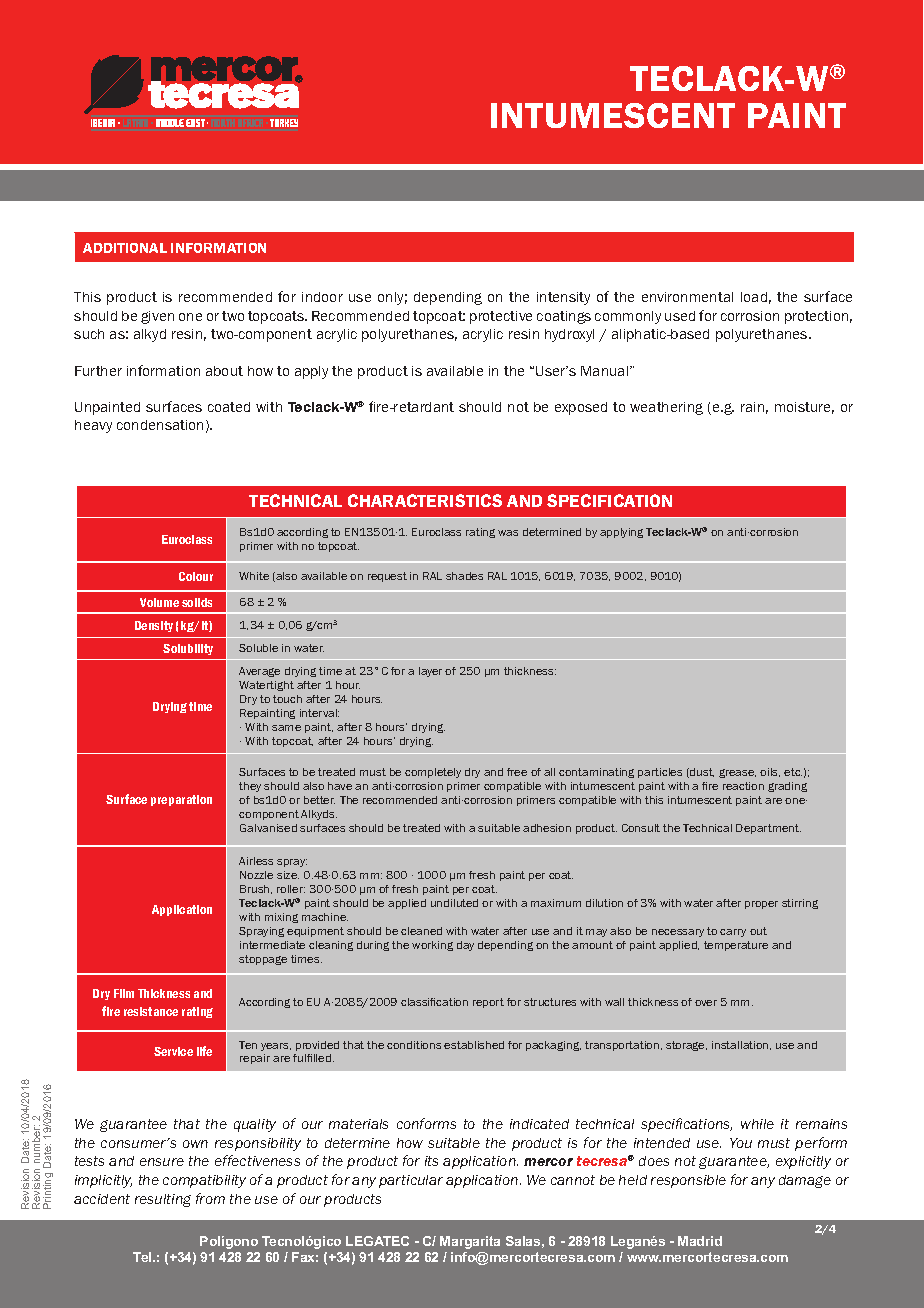 The height and width of the screenshot is (1308, 924). I want to click on protective, so click(501, 317).
